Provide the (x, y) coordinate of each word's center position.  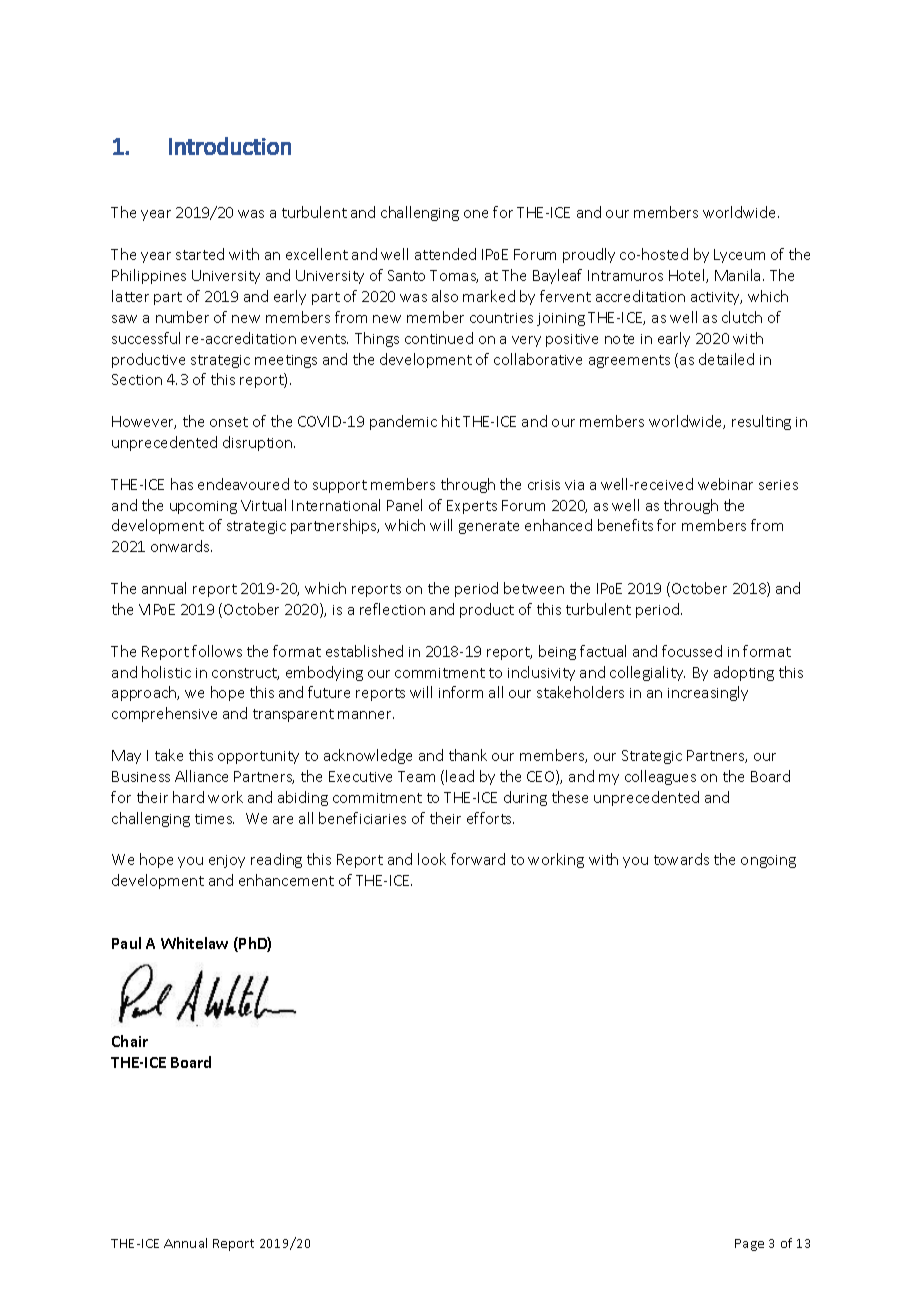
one (476, 214)
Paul (126, 943)
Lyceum (739, 256)
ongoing (768, 861)
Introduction (230, 146)
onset (229, 422)
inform (461, 692)
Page (749, 1245)
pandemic (403, 422)
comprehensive (164, 714)
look (432, 859)
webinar (725, 484)
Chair (130, 1041)
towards (681, 859)
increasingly (708, 693)
